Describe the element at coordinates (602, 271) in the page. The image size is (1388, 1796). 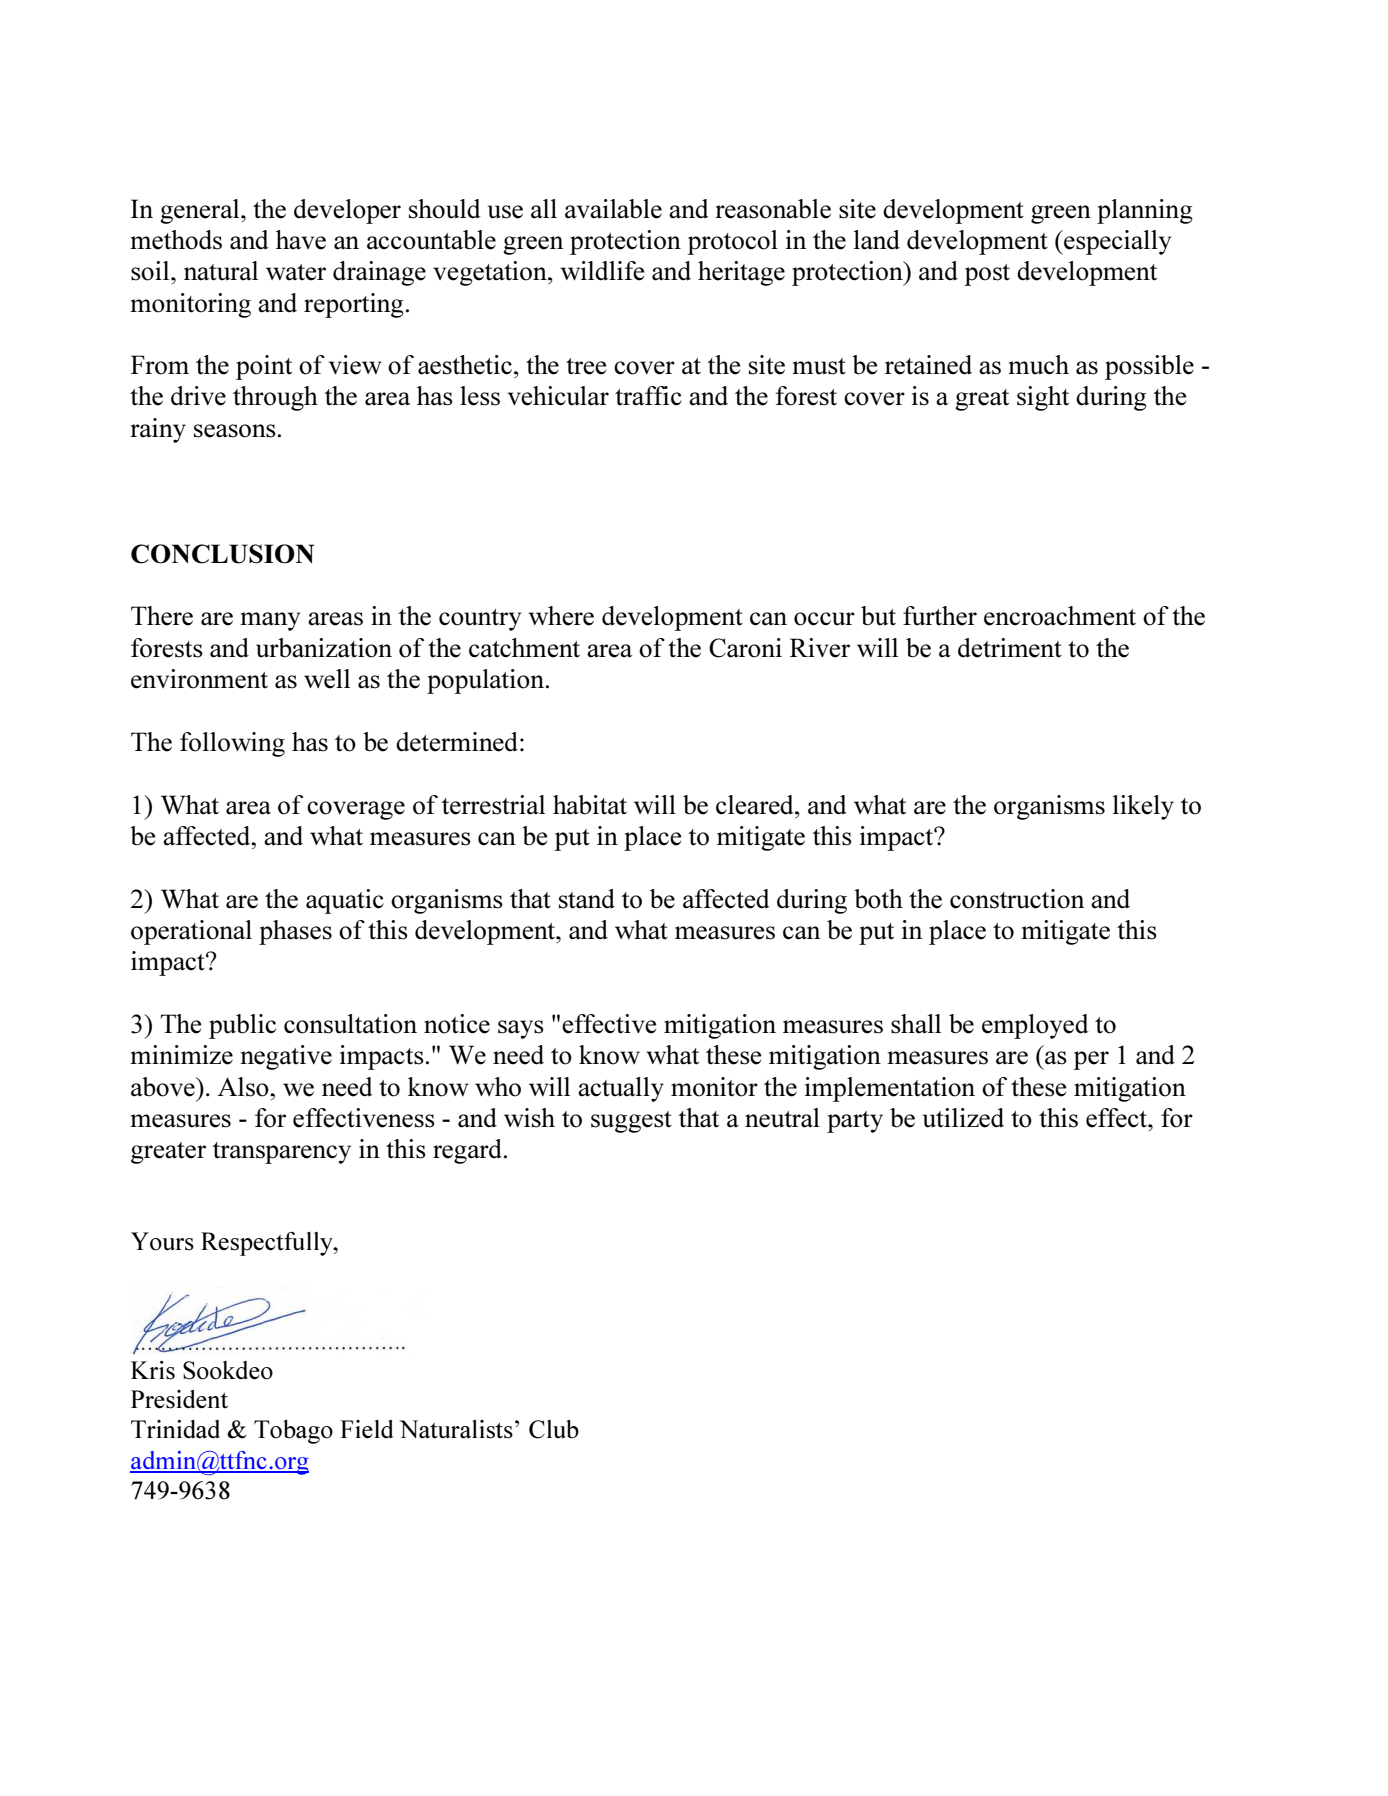
I see `wildlife` at that location.
